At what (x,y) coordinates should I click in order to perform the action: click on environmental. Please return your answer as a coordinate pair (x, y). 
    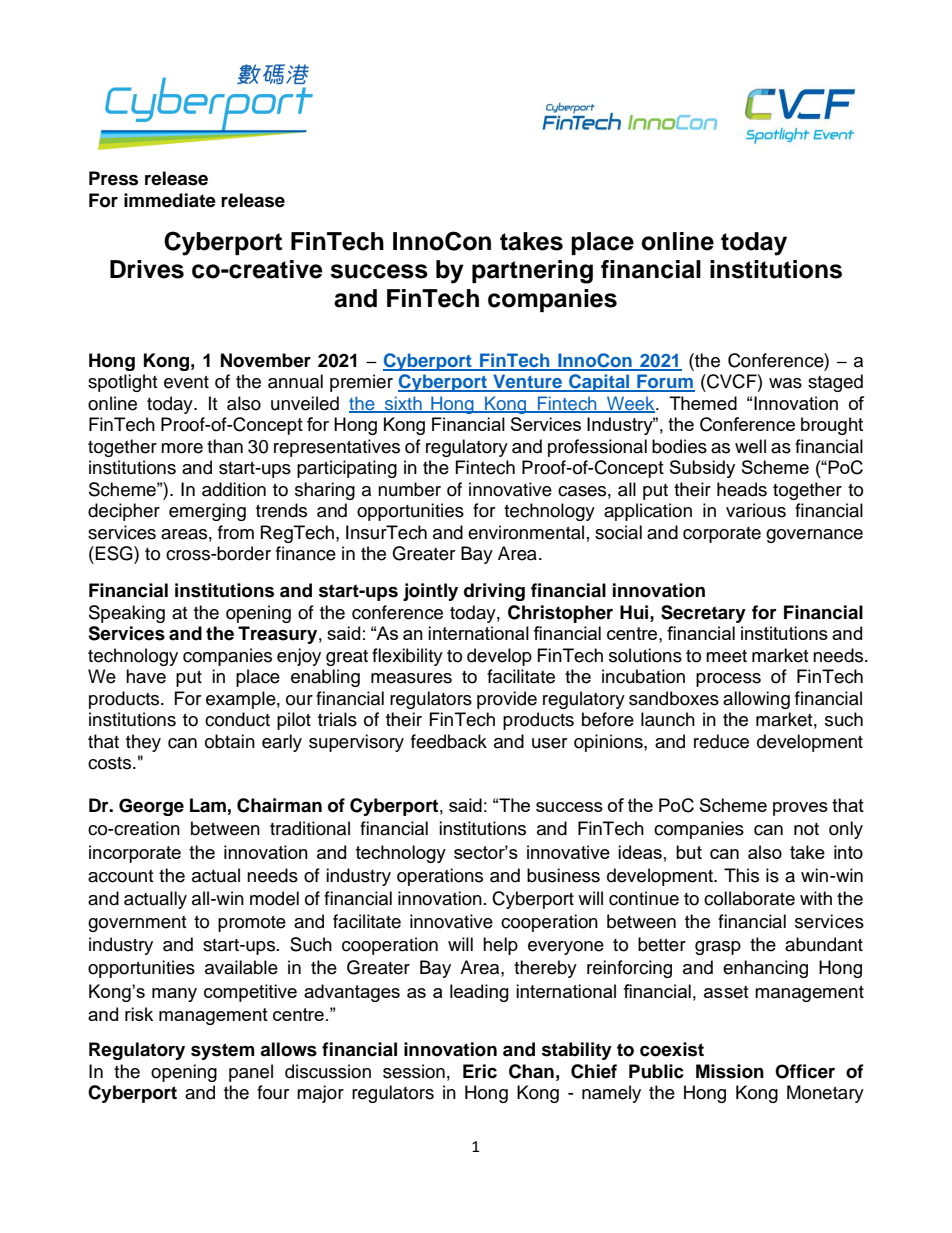
    Looking at the image, I should click on (526, 532).
